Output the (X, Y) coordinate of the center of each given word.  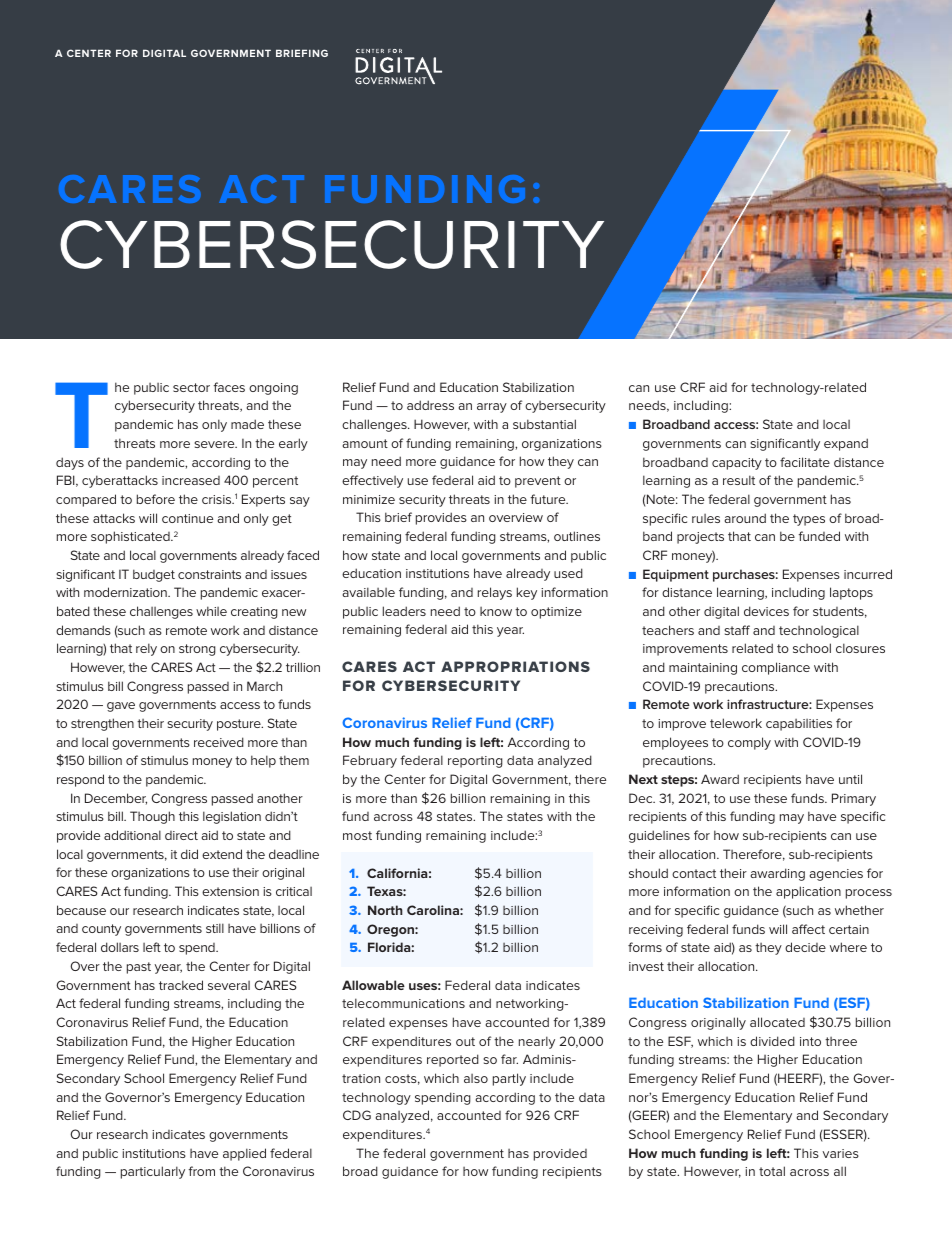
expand (846, 444)
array (492, 408)
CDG (357, 1115)
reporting (475, 762)
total (772, 1171)
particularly (153, 1172)
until (850, 779)
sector (191, 387)
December (116, 799)
